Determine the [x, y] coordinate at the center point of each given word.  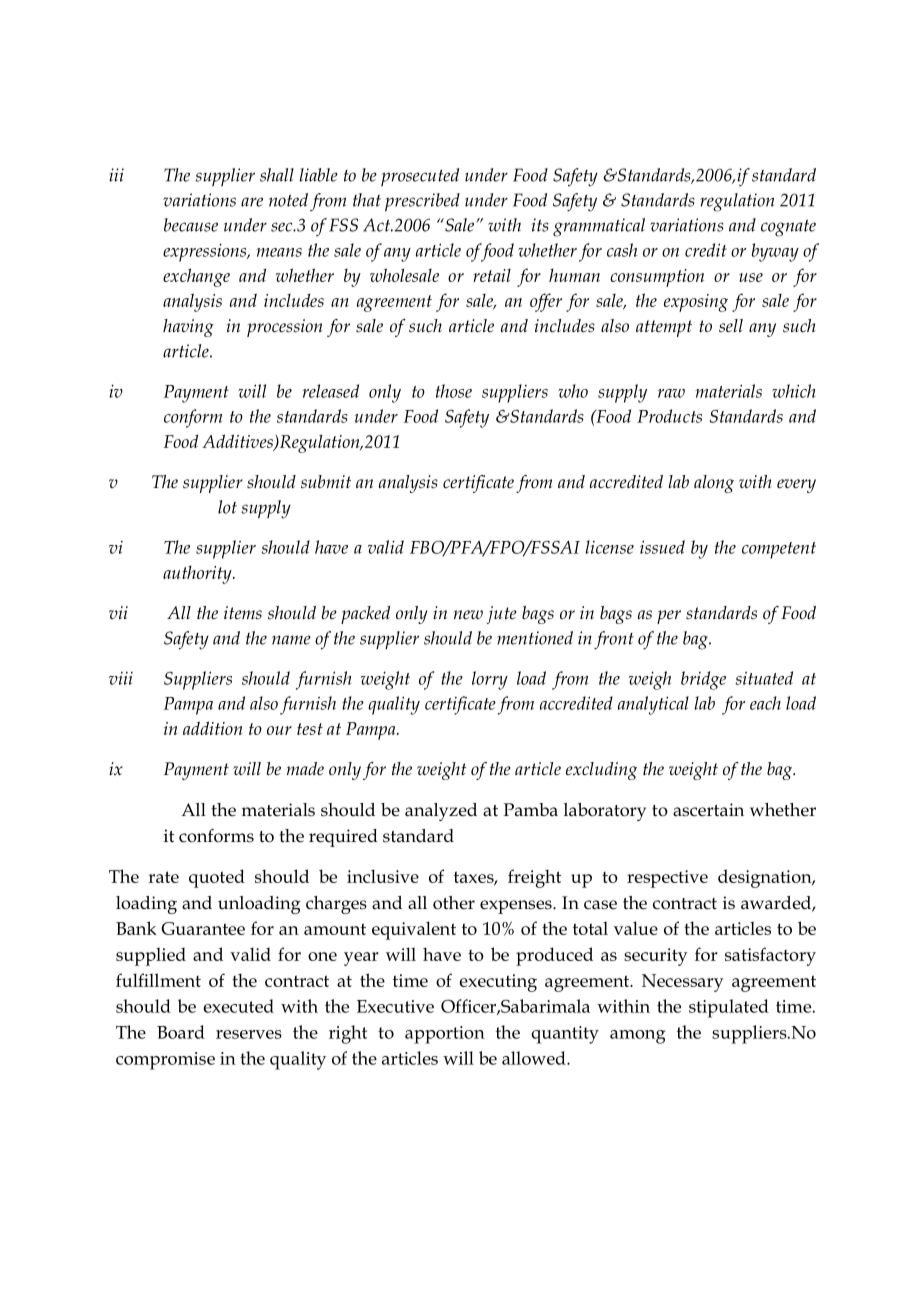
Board [181, 1032]
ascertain [708, 810]
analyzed [441, 812]
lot [227, 507]
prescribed [422, 202]
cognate [788, 228]
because [191, 225]
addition [213, 728]
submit [326, 482]
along [714, 484]
